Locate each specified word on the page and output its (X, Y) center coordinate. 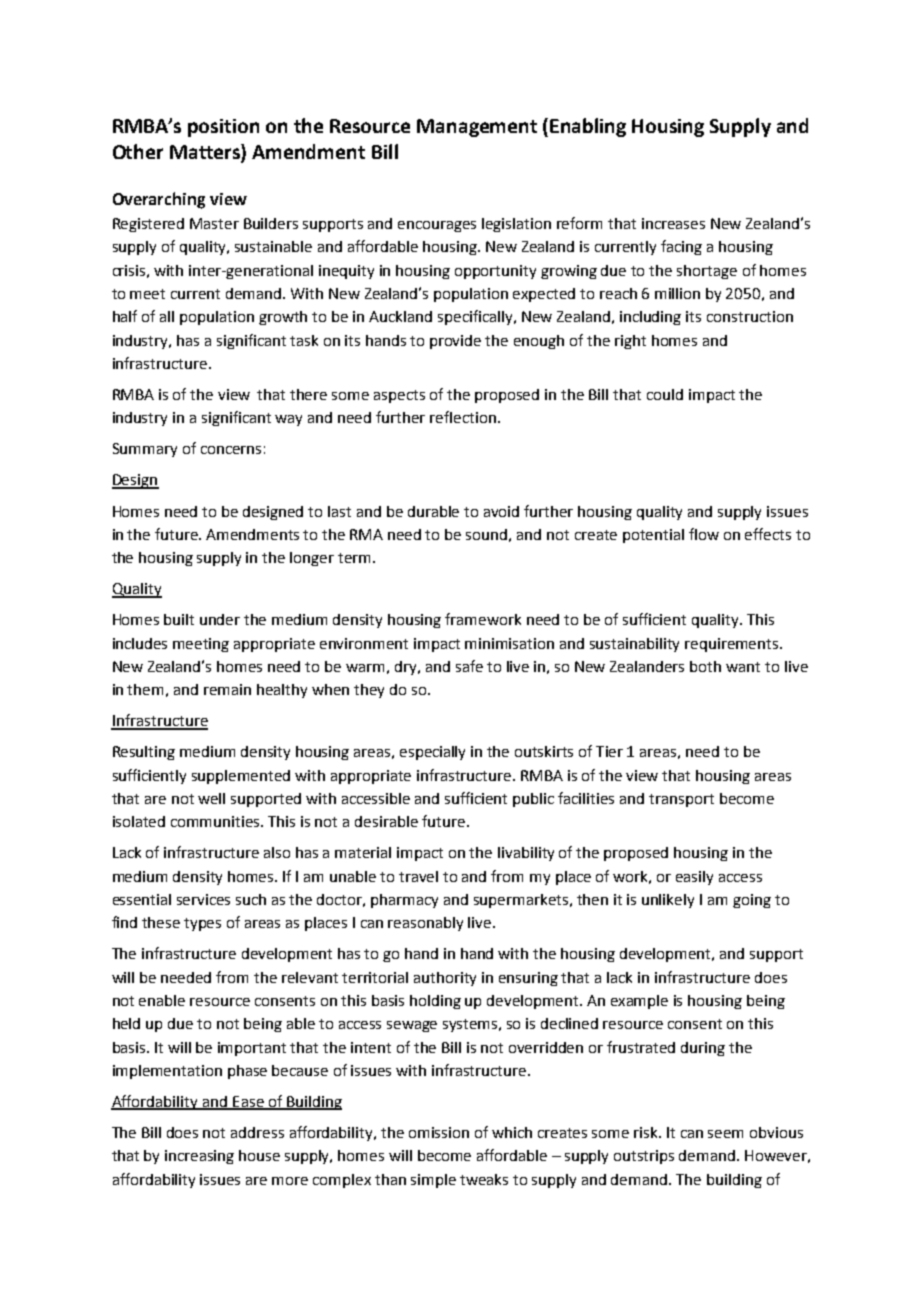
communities (217, 821)
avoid (501, 511)
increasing (199, 1157)
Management (477, 128)
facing (681, 247)
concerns (231, 450)
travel (418, 876)
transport (681, 800)
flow (704, 534)
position (223, 128)
